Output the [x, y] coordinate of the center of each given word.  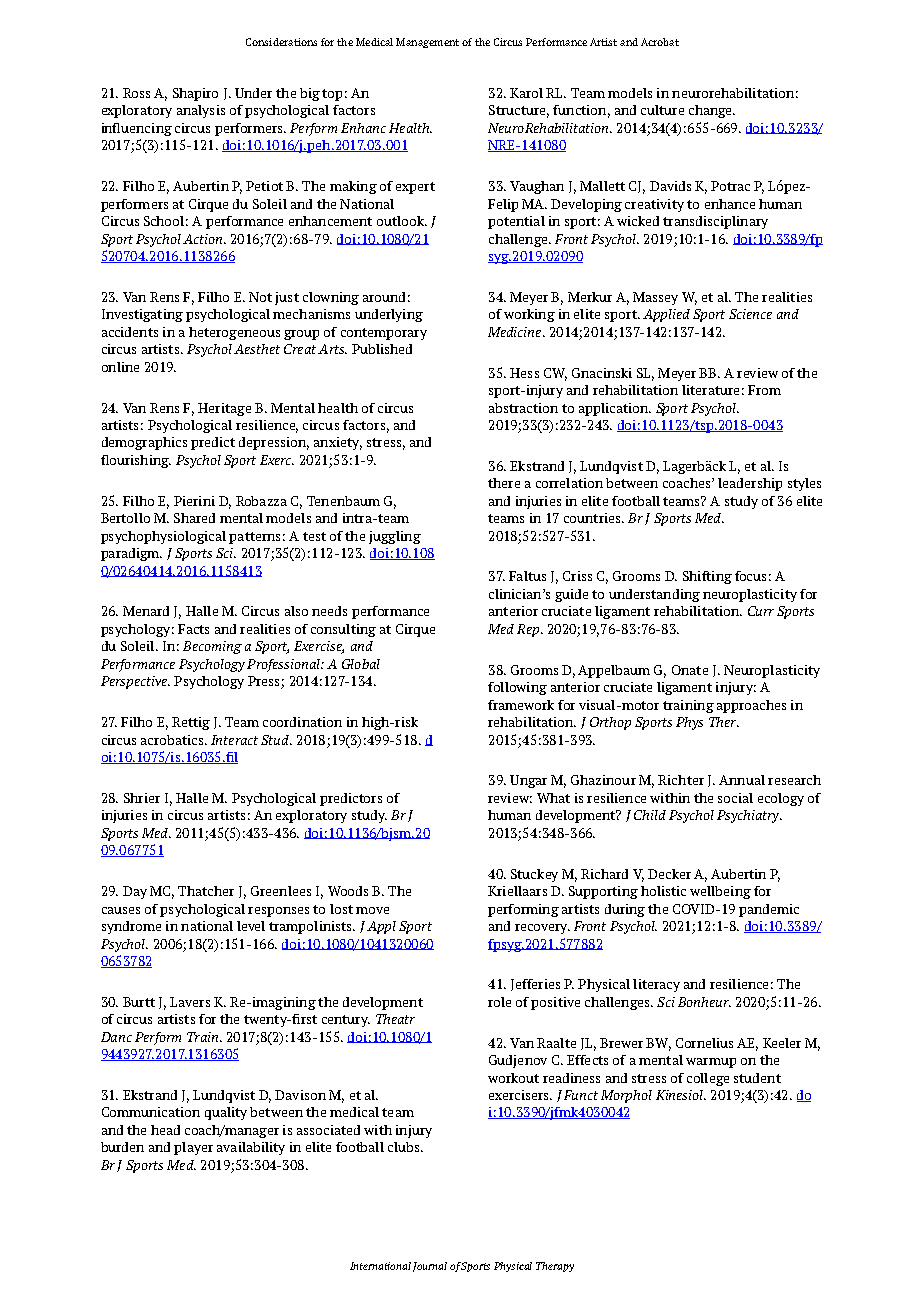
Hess [524, 373]
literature [710, 390]
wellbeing [720, 892]
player [193, 1148]
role [499, 1002]
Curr [761, 611]
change [711, 111]
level [251, 926]
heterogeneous [234, 333]
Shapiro [195, 94]
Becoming [212, 647]
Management [427, 43]
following [517, 688]
